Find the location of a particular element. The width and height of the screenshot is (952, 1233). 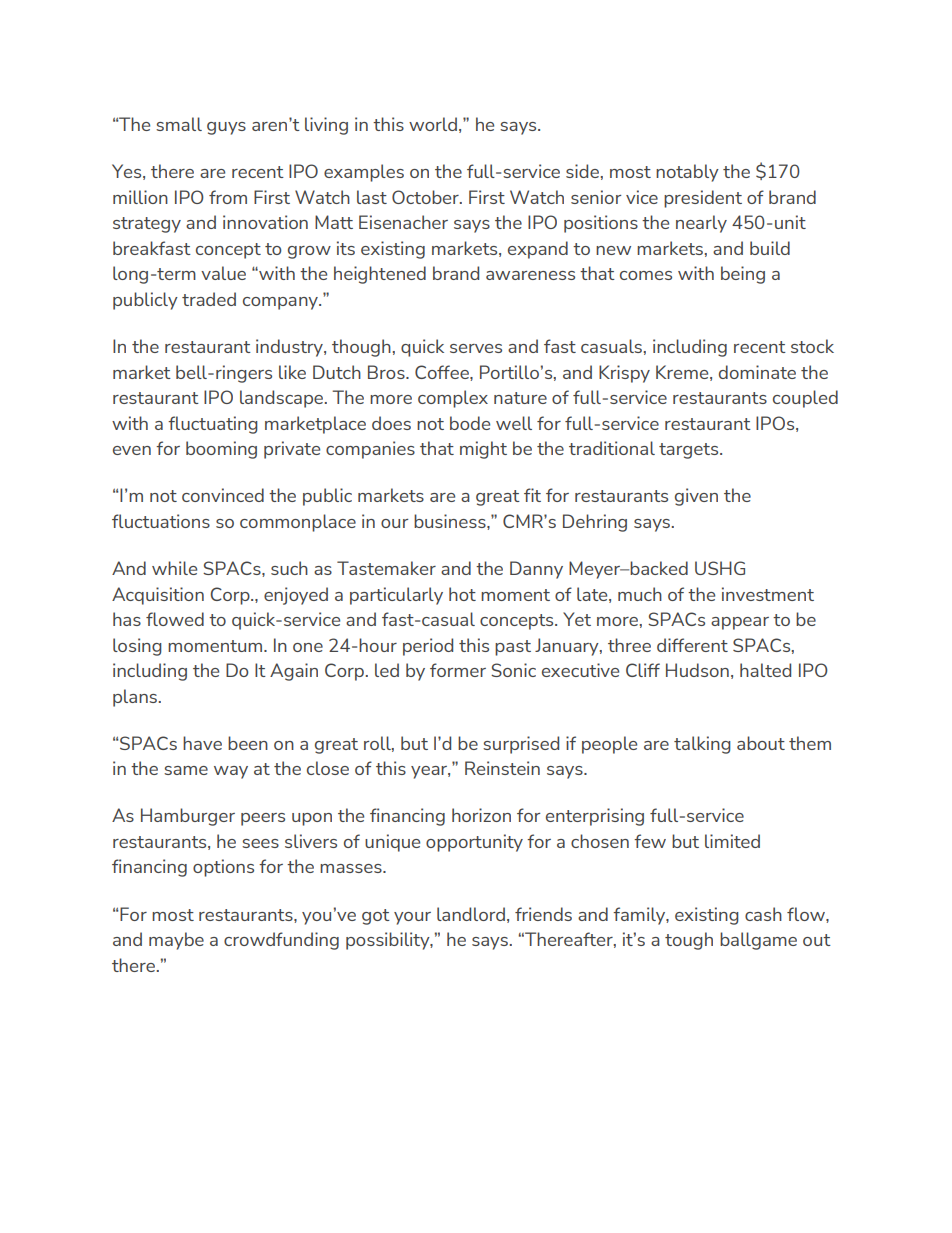

fluctuating is located at coordinates (213, 425).
